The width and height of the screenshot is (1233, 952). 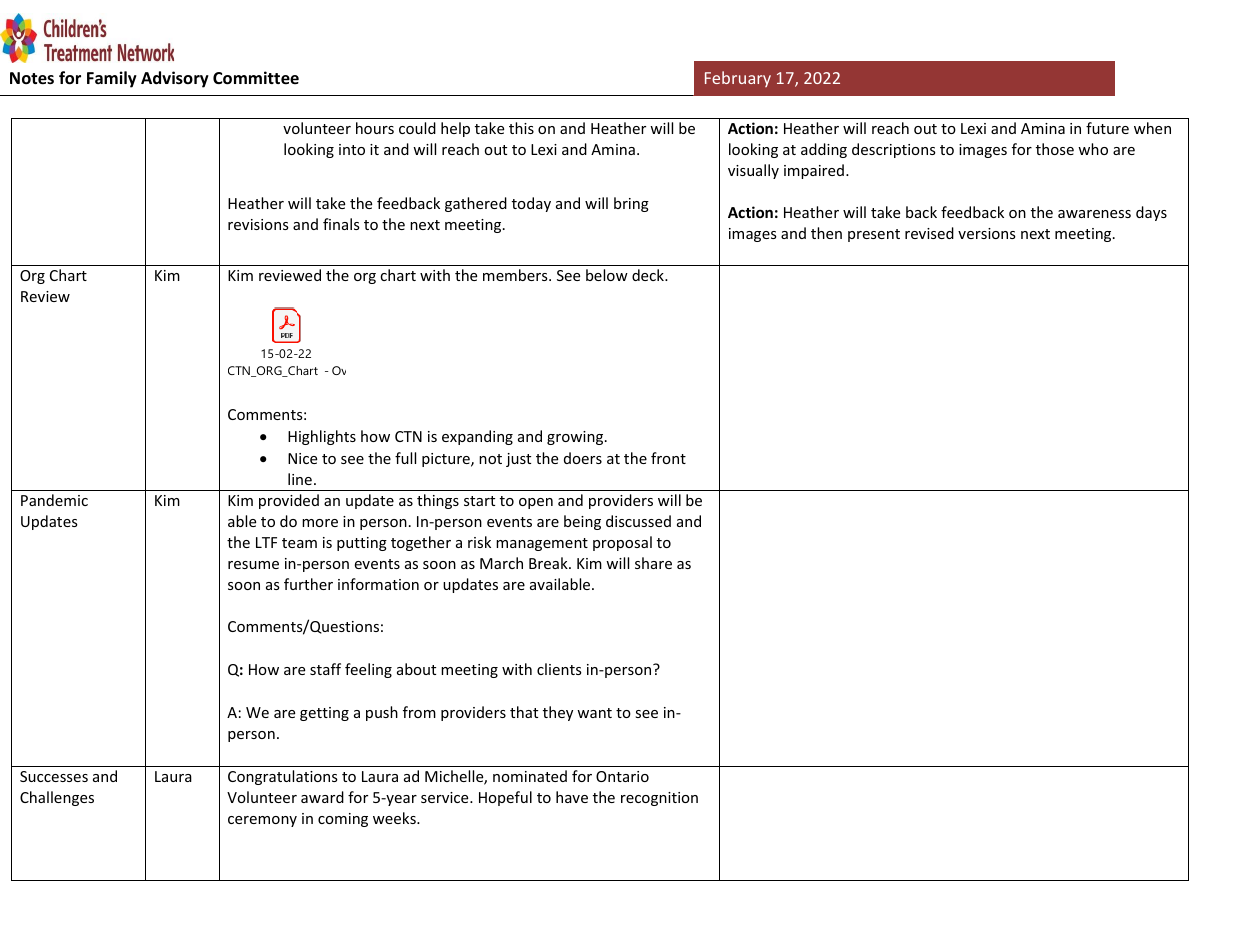 I want to click on revisions, so click(x=258, y=224).
